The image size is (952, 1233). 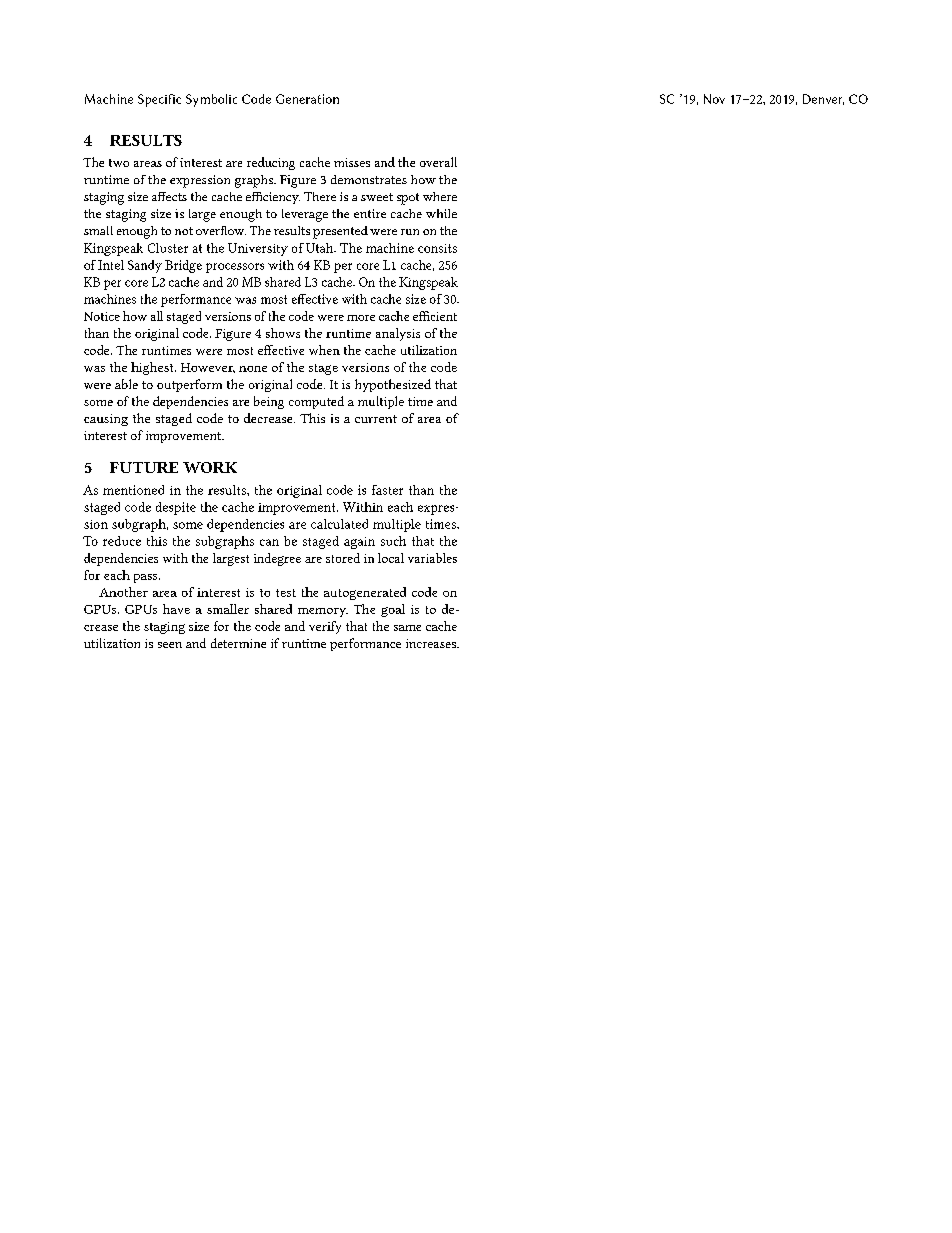 I want to click on current, so click(x=376, y=419).
